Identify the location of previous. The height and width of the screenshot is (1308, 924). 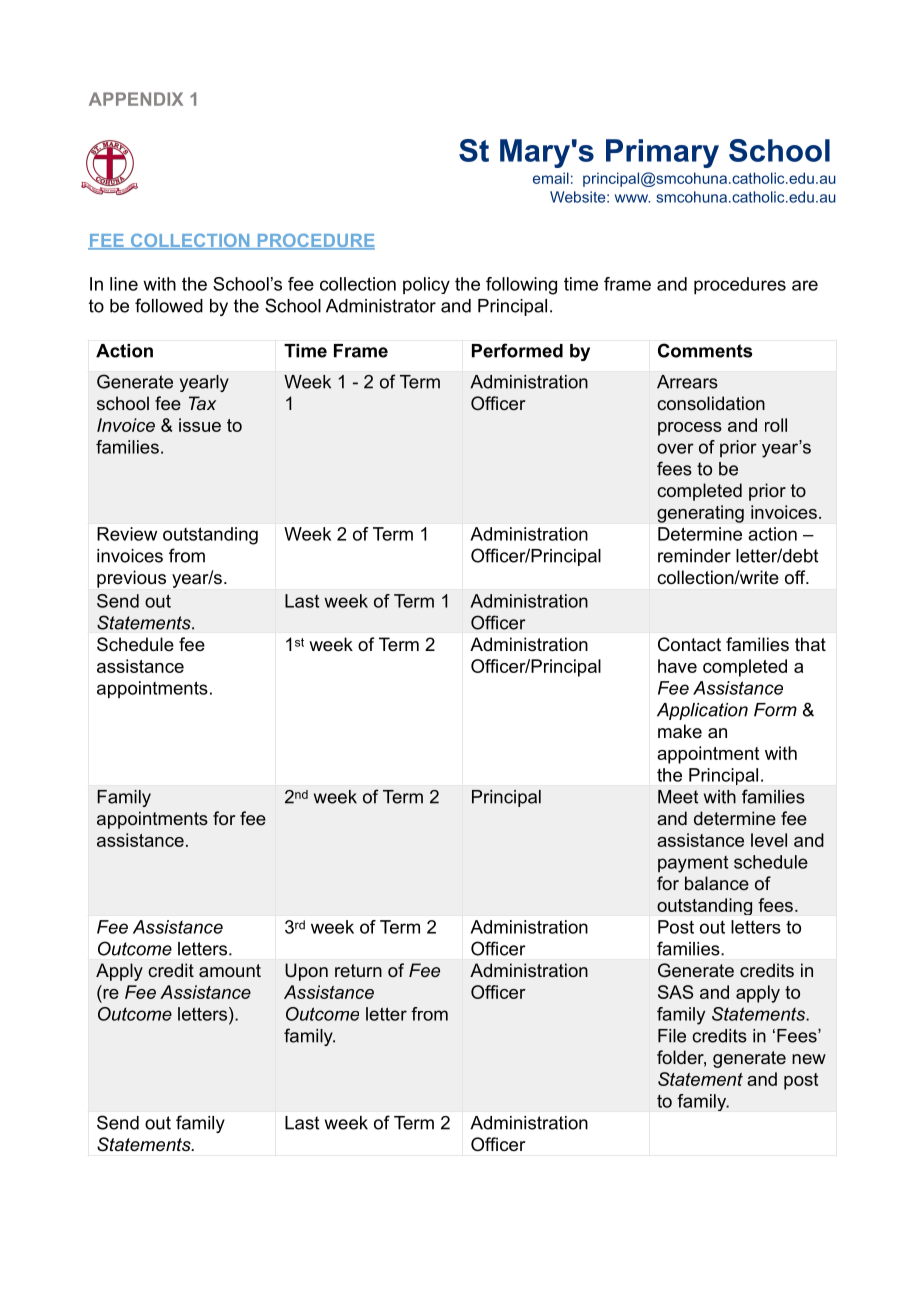
(131, 579).
